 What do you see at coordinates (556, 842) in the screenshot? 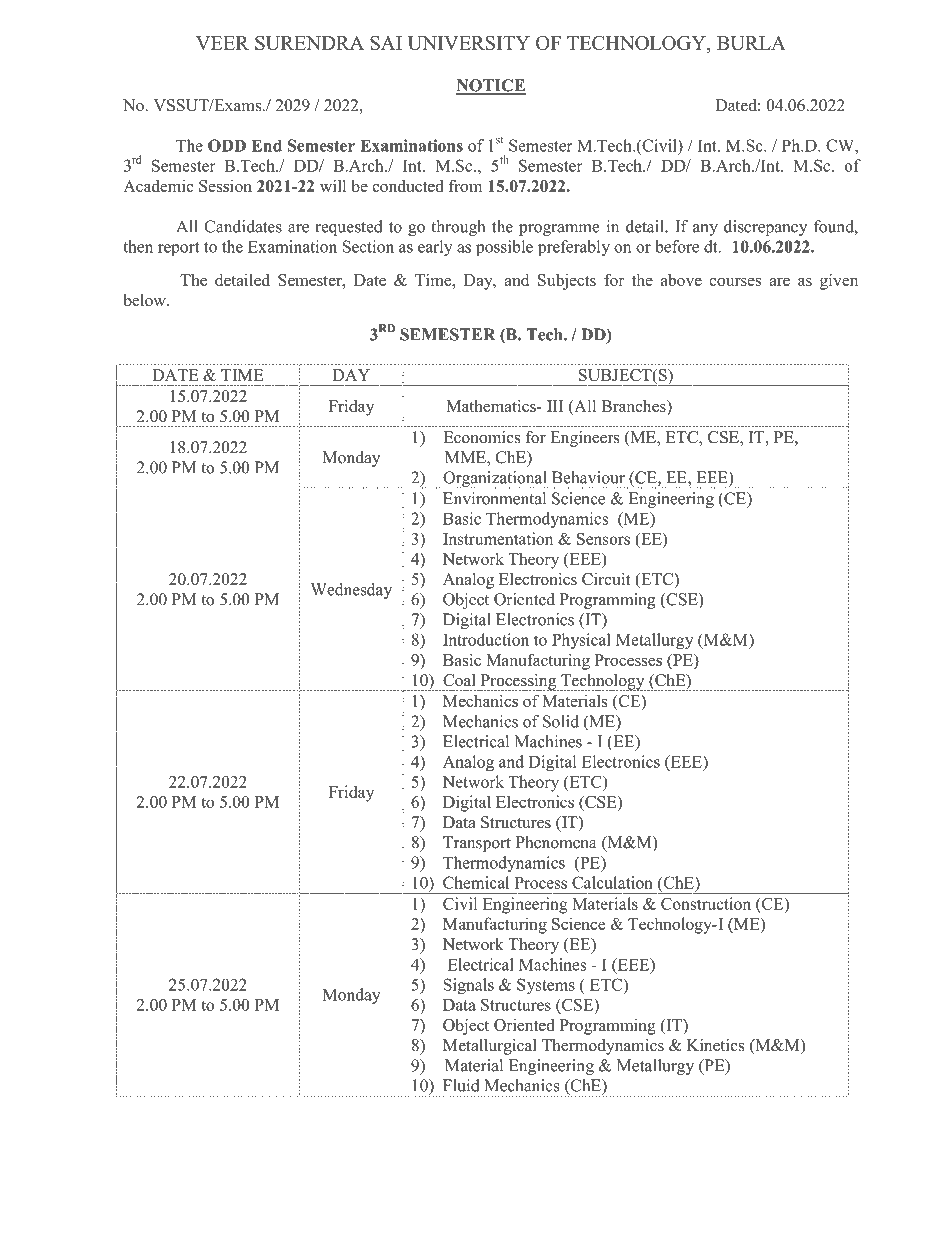
I see `Phenomena` at bounding box center [556, 842].
